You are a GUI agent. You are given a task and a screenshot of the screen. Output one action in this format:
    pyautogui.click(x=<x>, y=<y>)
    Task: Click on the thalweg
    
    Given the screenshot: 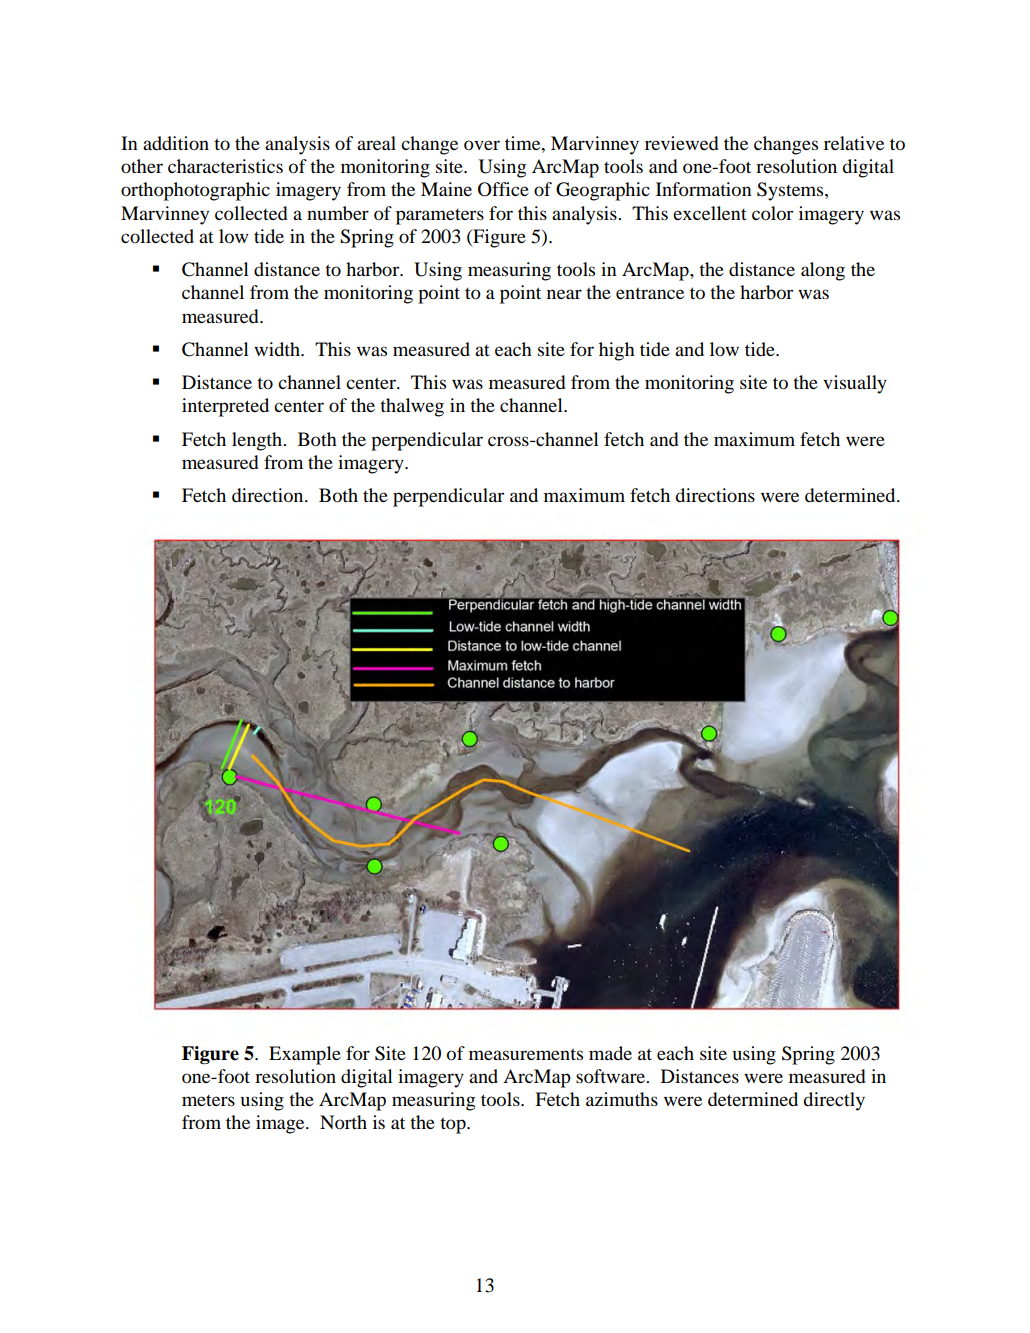 What is the action you would take?
    pyautogui.click(x=412, y=407)
